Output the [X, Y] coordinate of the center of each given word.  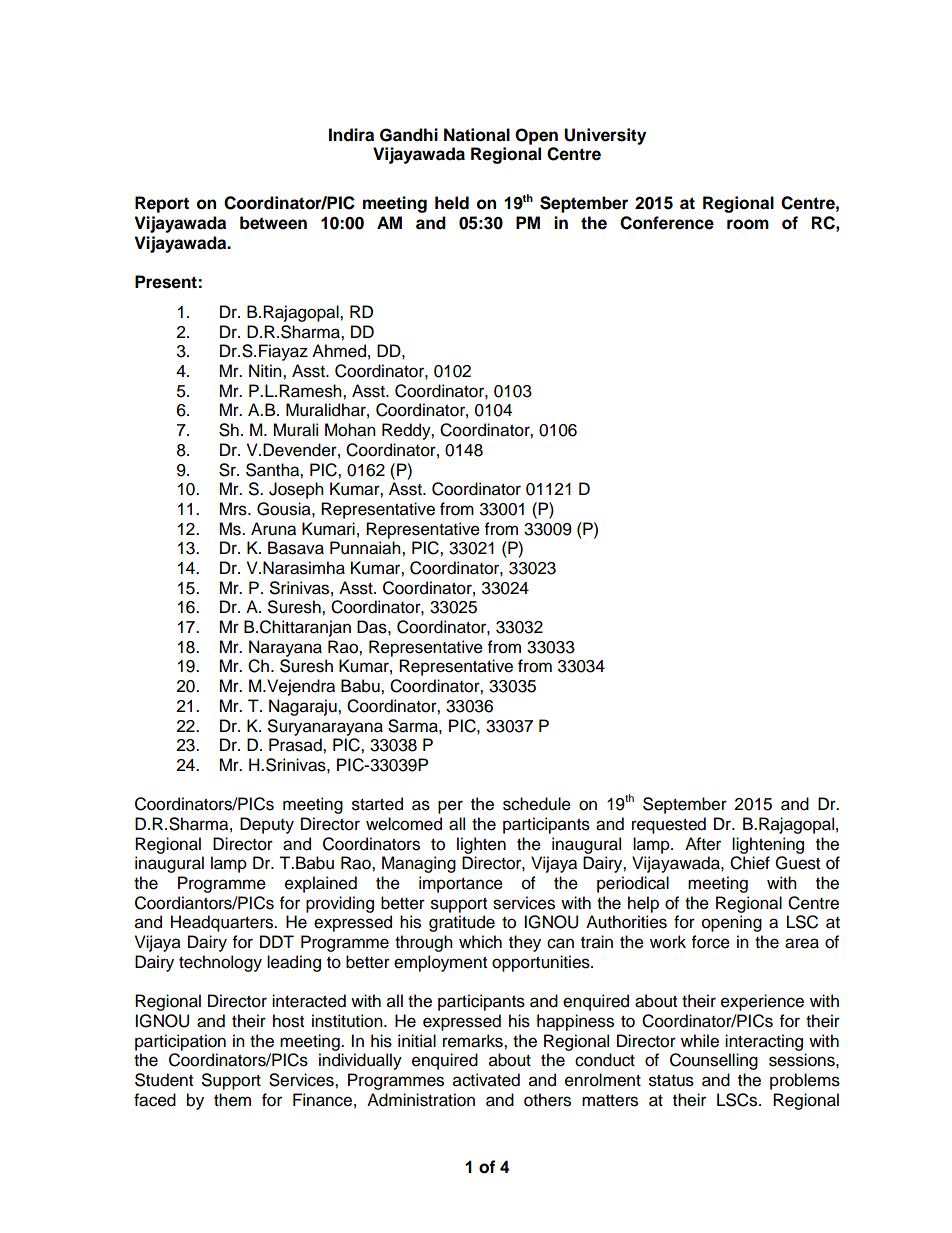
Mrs [234, 509]
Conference [667, 223]
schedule [537, 804]
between [273, 223]
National [477, 135]
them [232, 1100]
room [748, 224]
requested [669, 825]
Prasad [296, 745]
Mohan [350, 430]
